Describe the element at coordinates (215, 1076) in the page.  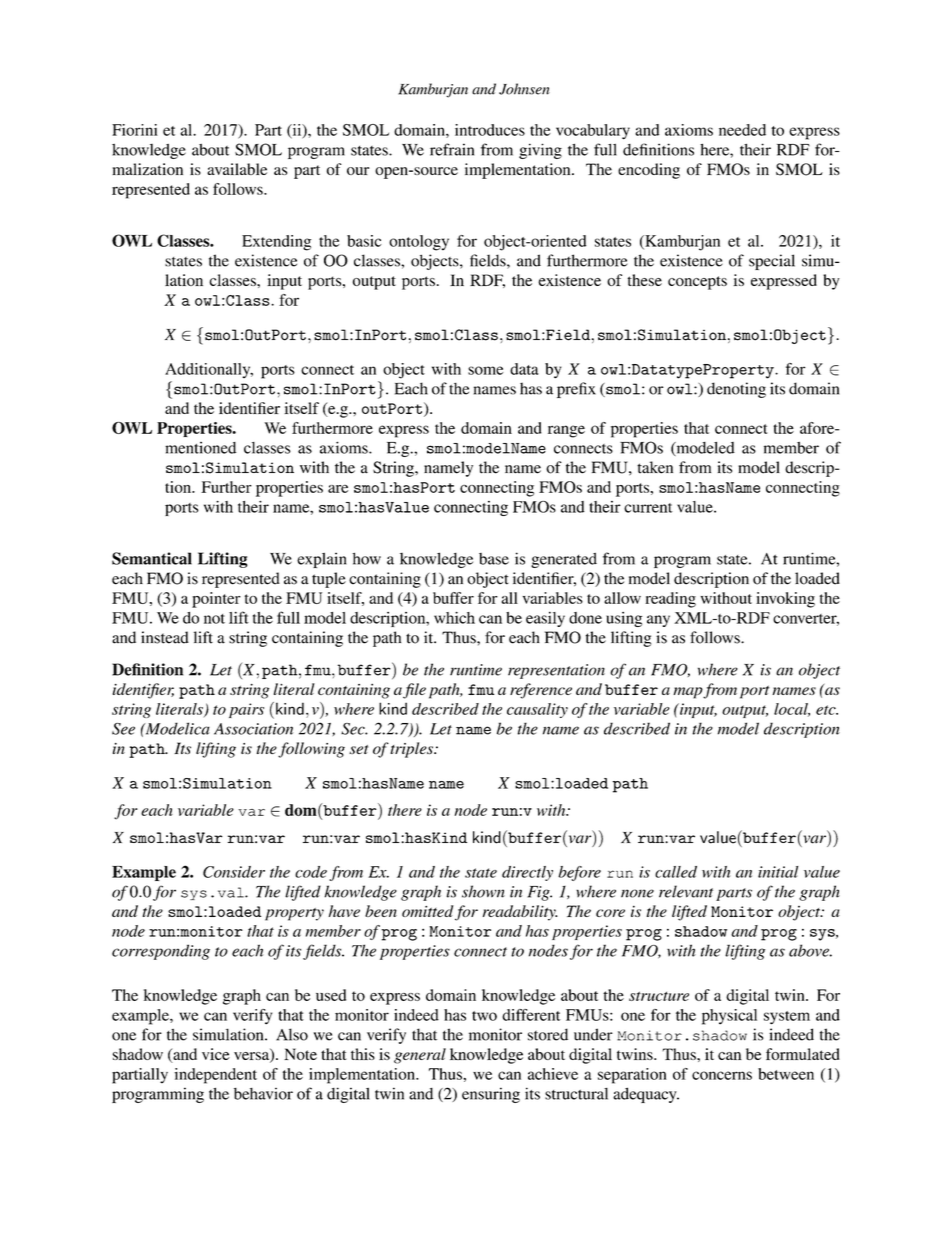
I see `independent` at that location.
